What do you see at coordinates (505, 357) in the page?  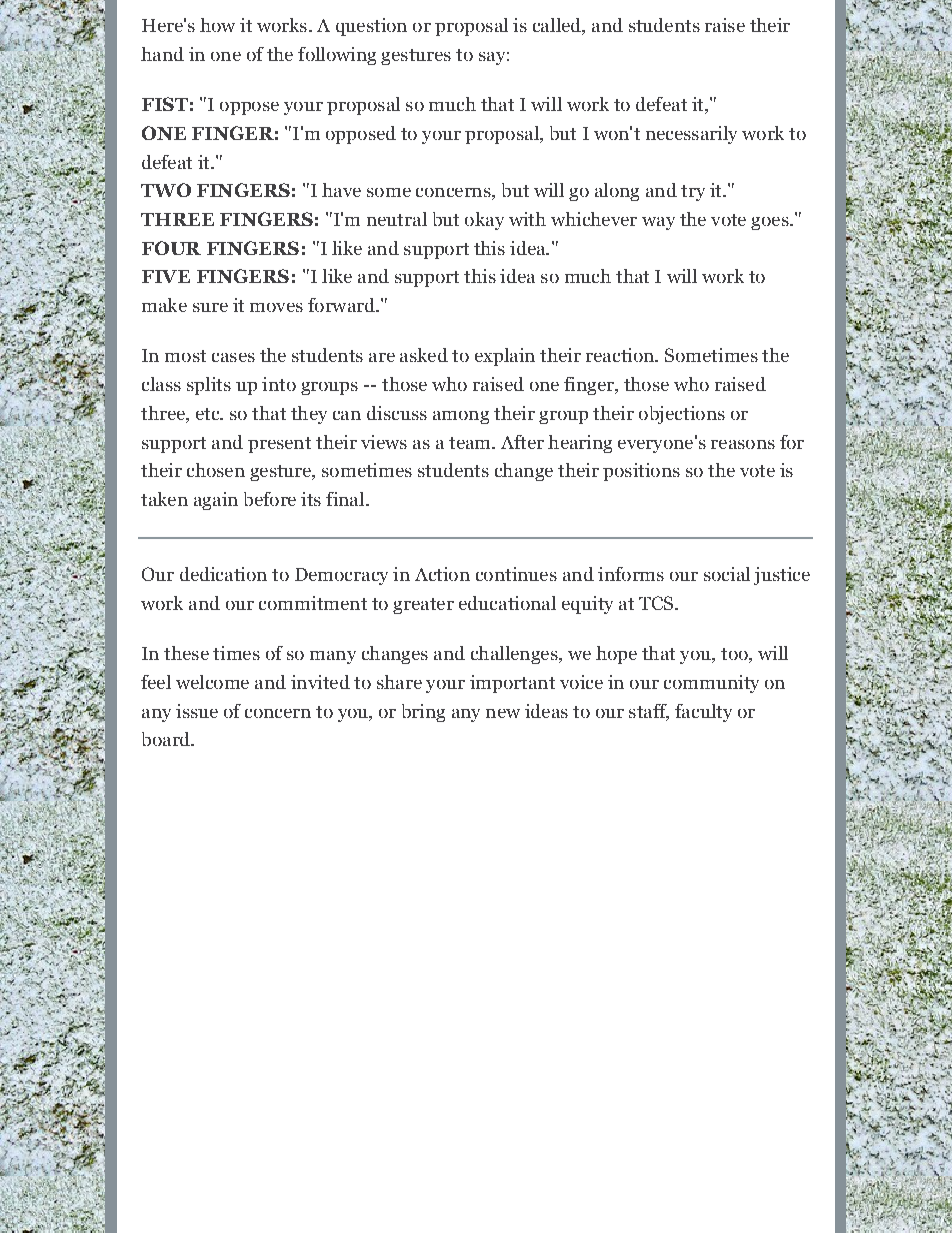 I see `explain` at bounding box center [505, 357].
